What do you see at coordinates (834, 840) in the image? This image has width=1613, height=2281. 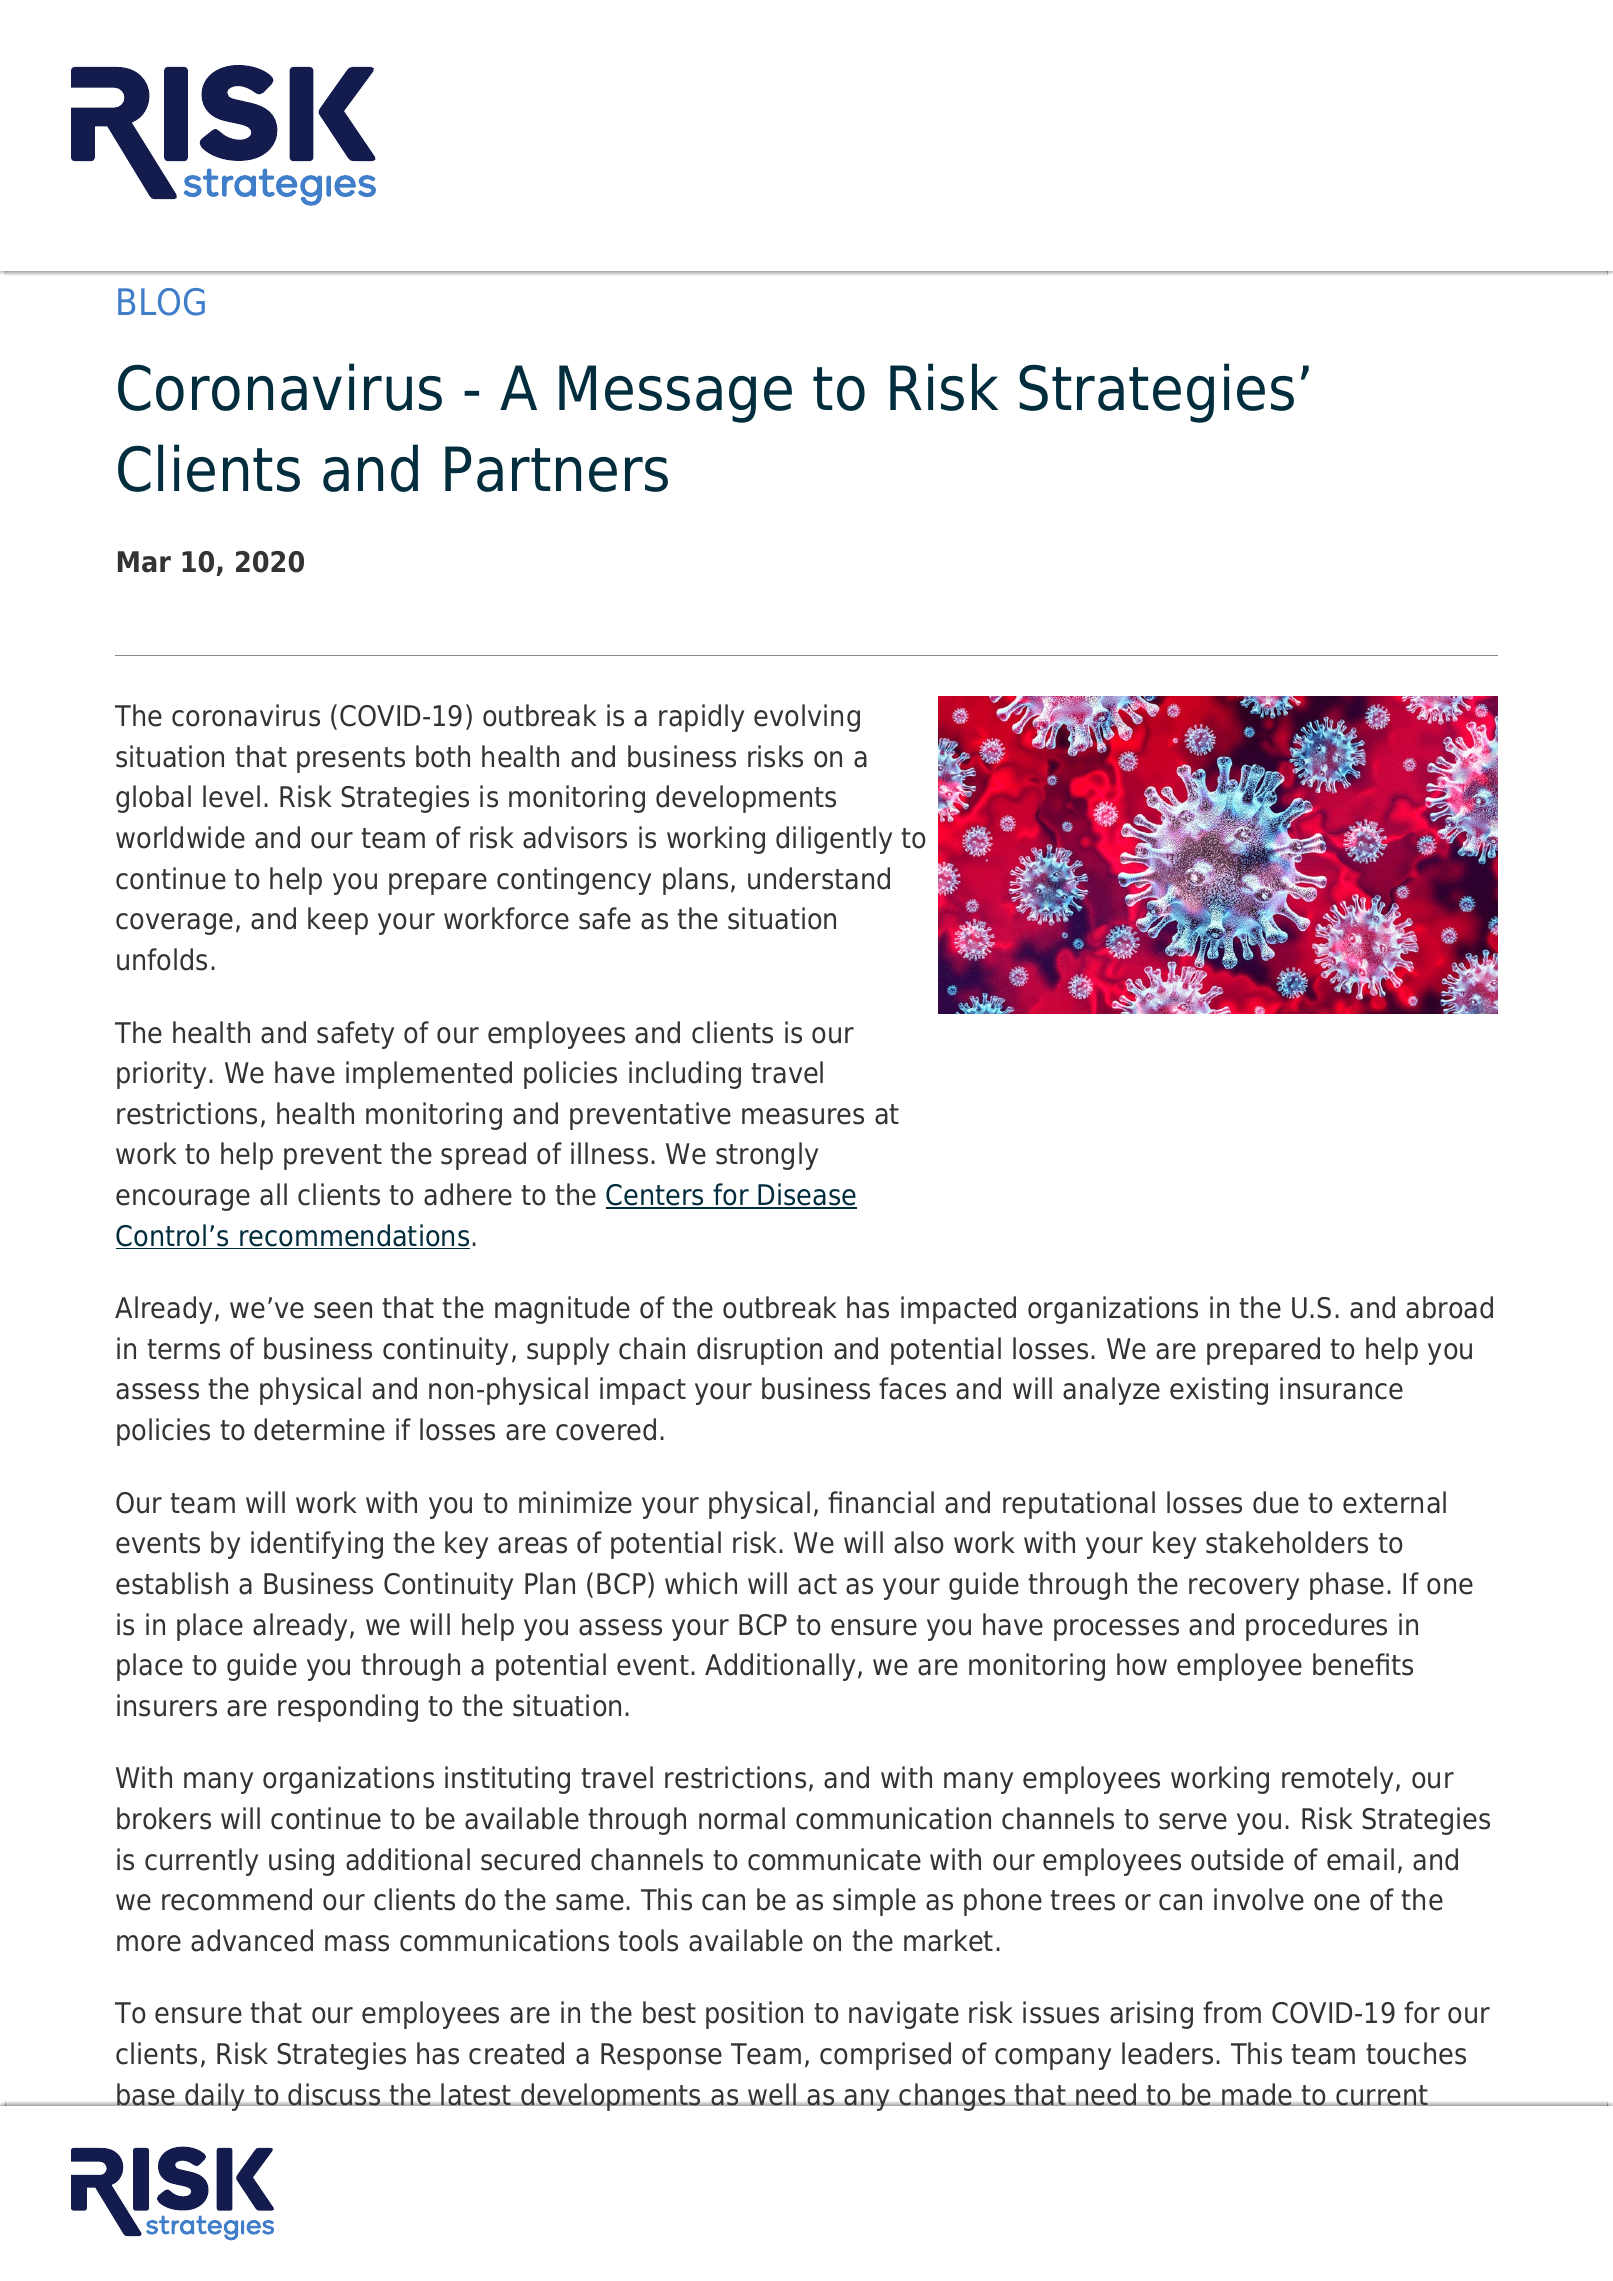 I see `diligently` at bounding box center [834, 840].
